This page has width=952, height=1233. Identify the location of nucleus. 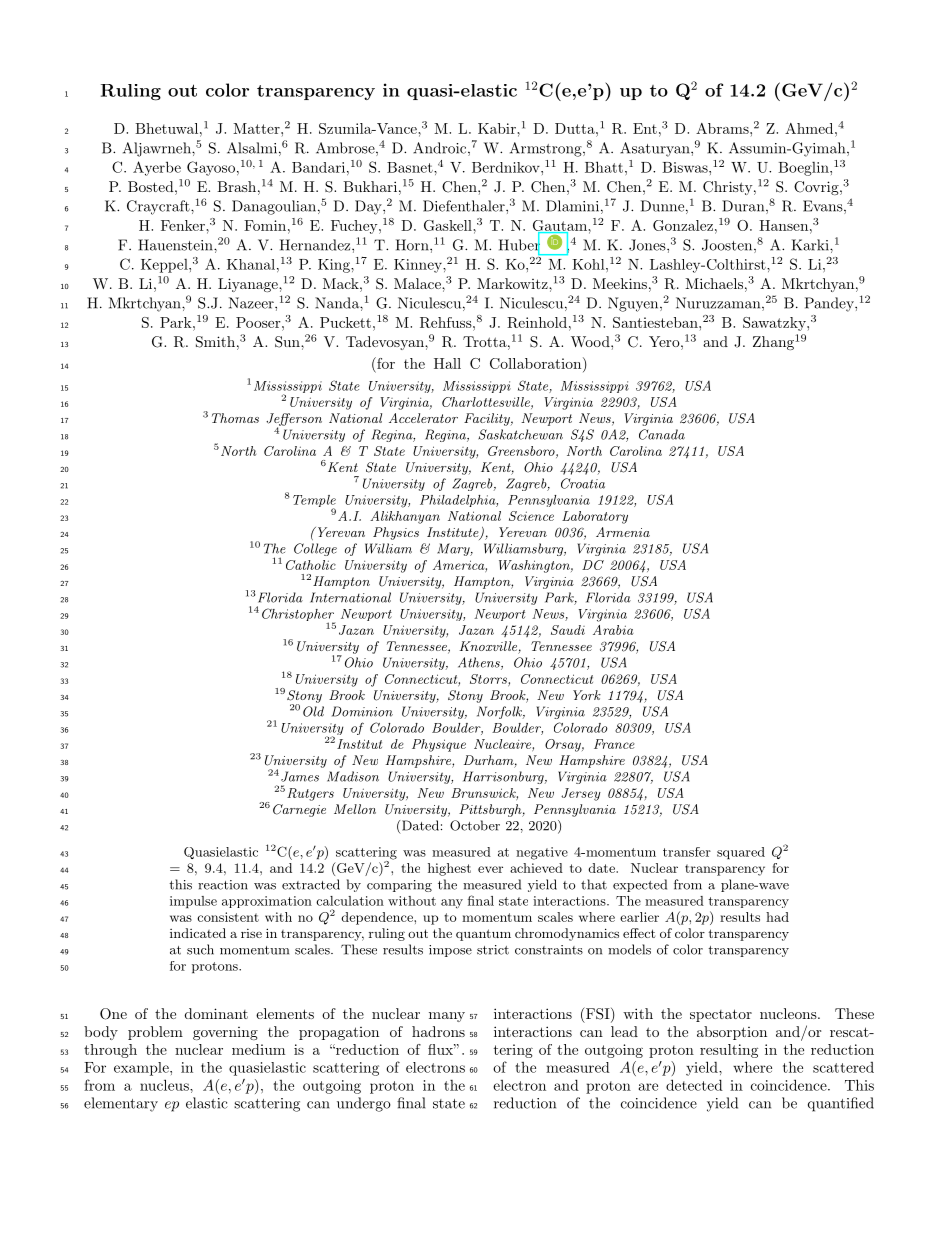
(165, 1085).
